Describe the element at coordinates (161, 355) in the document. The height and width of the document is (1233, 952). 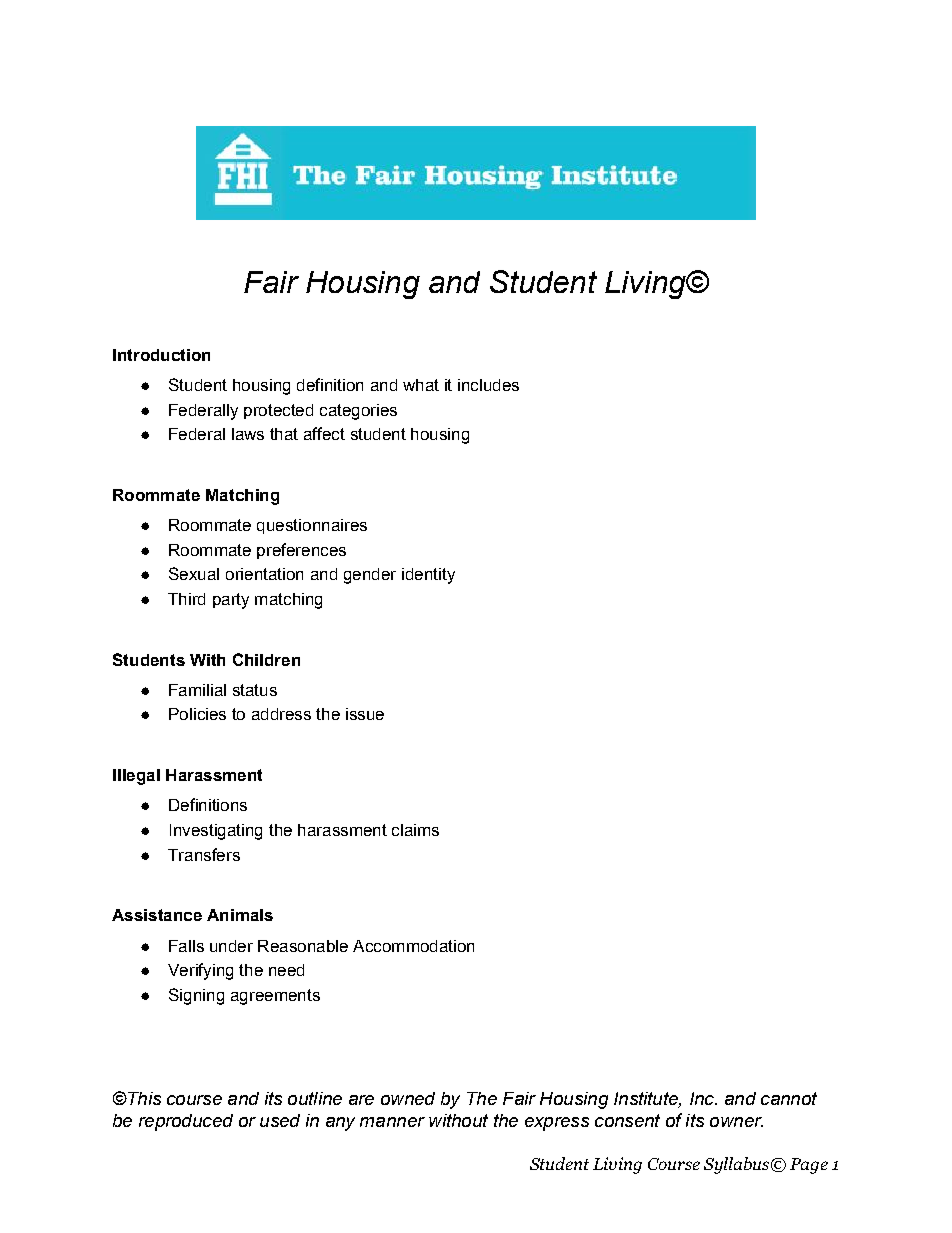
I see `Introduction` at that location.
